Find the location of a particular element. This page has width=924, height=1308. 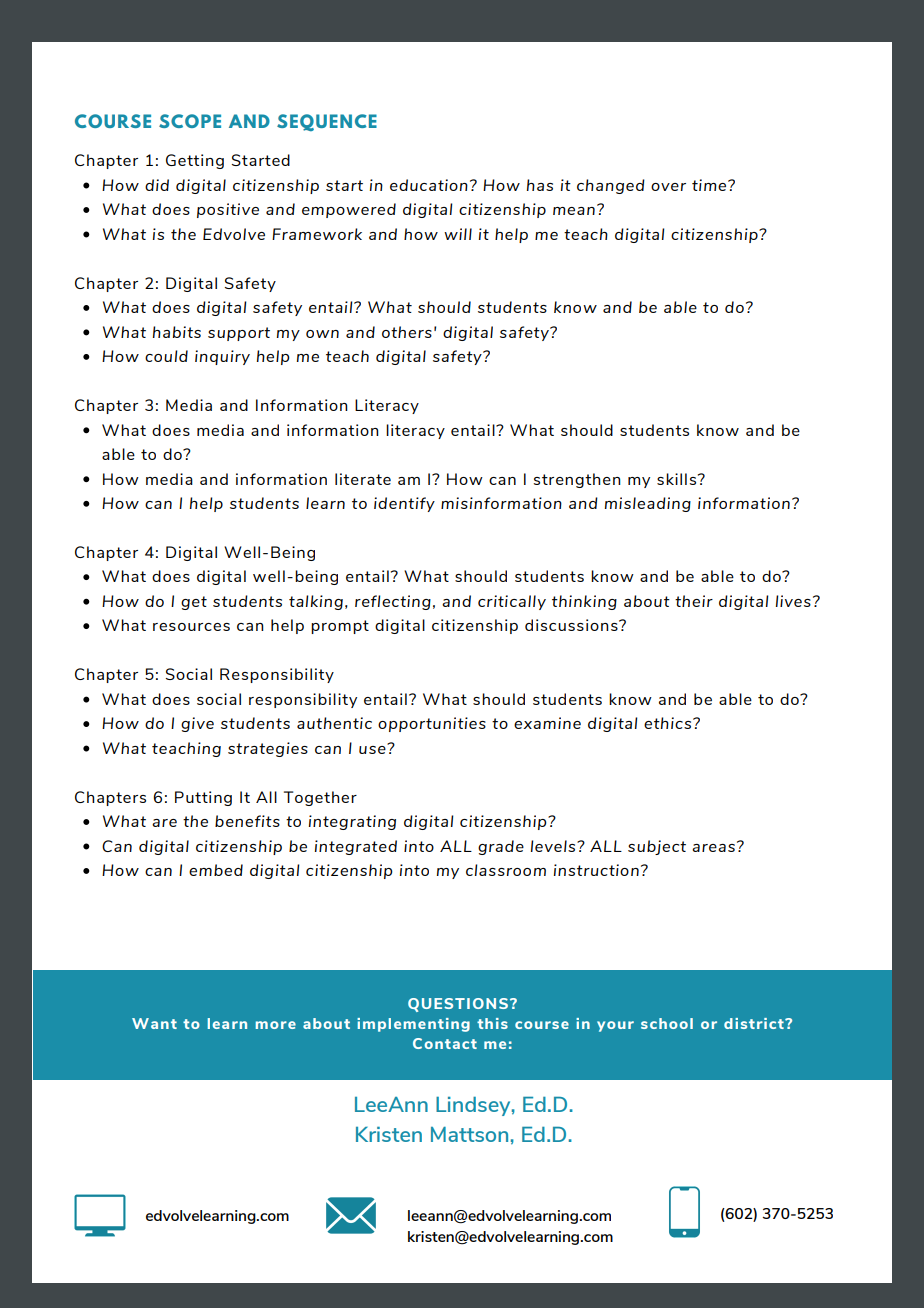

this is located at coordinates (492, 1023).
